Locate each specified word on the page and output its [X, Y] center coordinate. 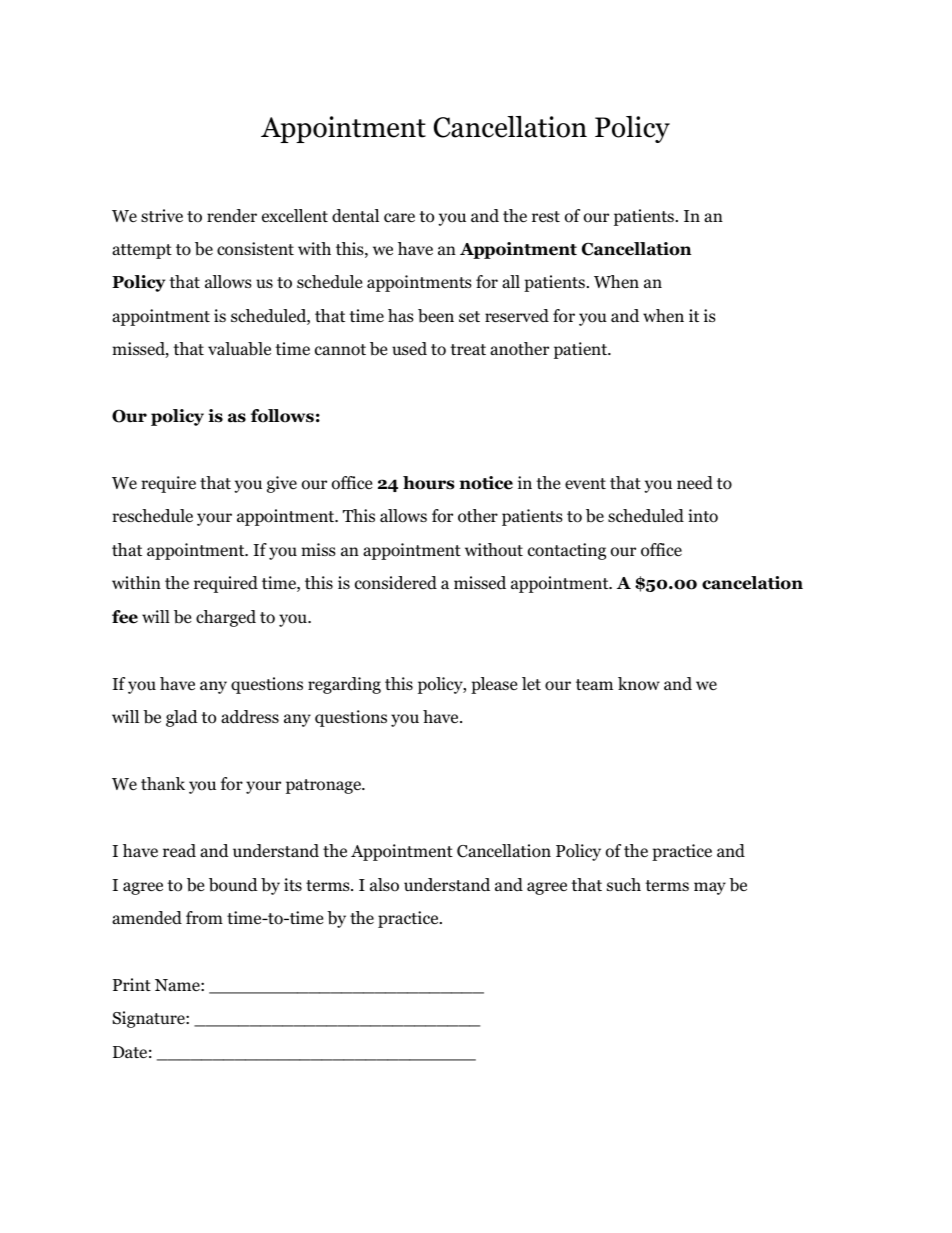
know [639, 684]
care [399, 218]
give [282, 484]
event [585, 484]
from [204, 918]
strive [162, 216]
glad [182, 718]
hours [429, 483]
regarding [344, 685]
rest [546, 216]
